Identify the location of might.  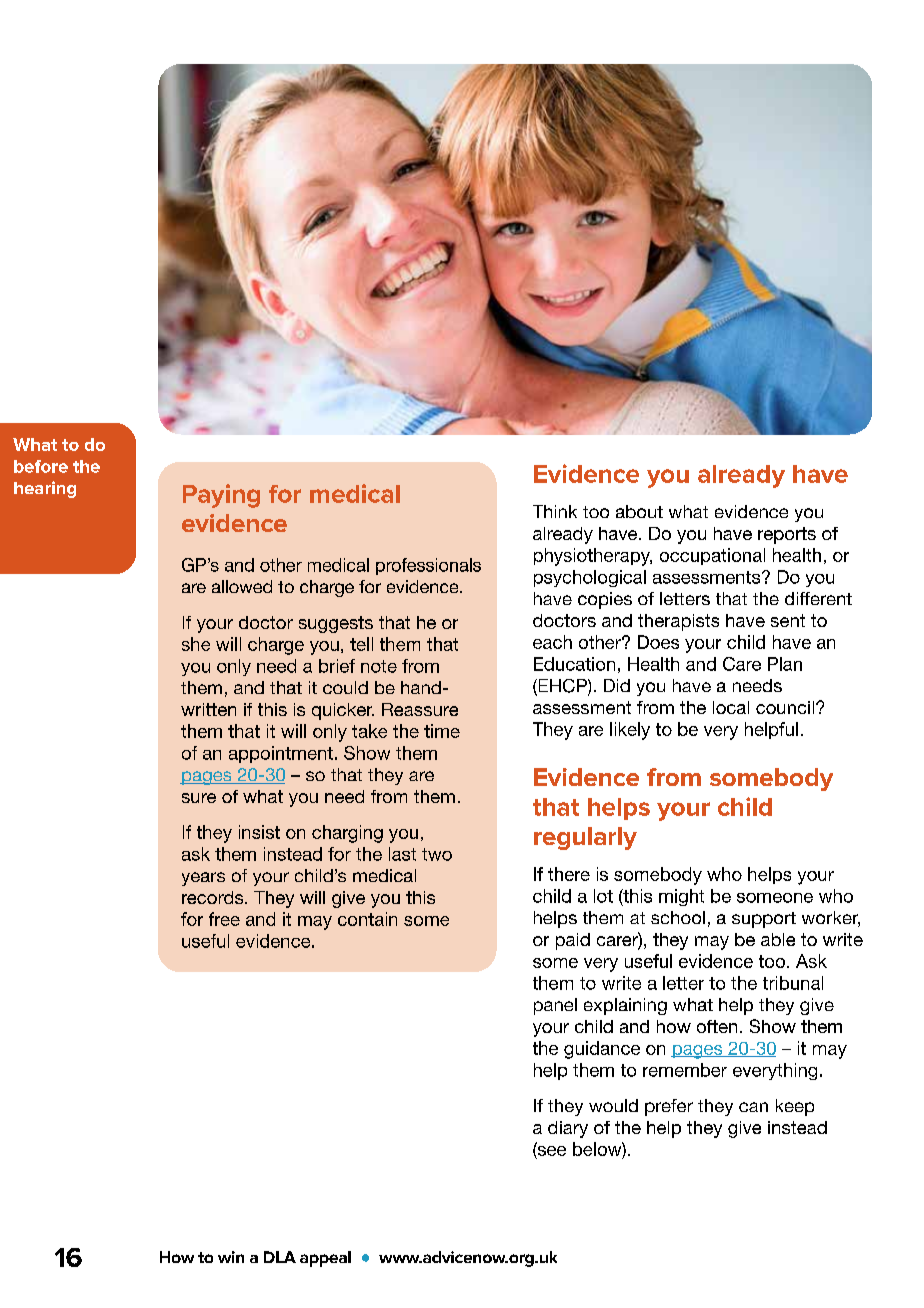
(681, 897).
